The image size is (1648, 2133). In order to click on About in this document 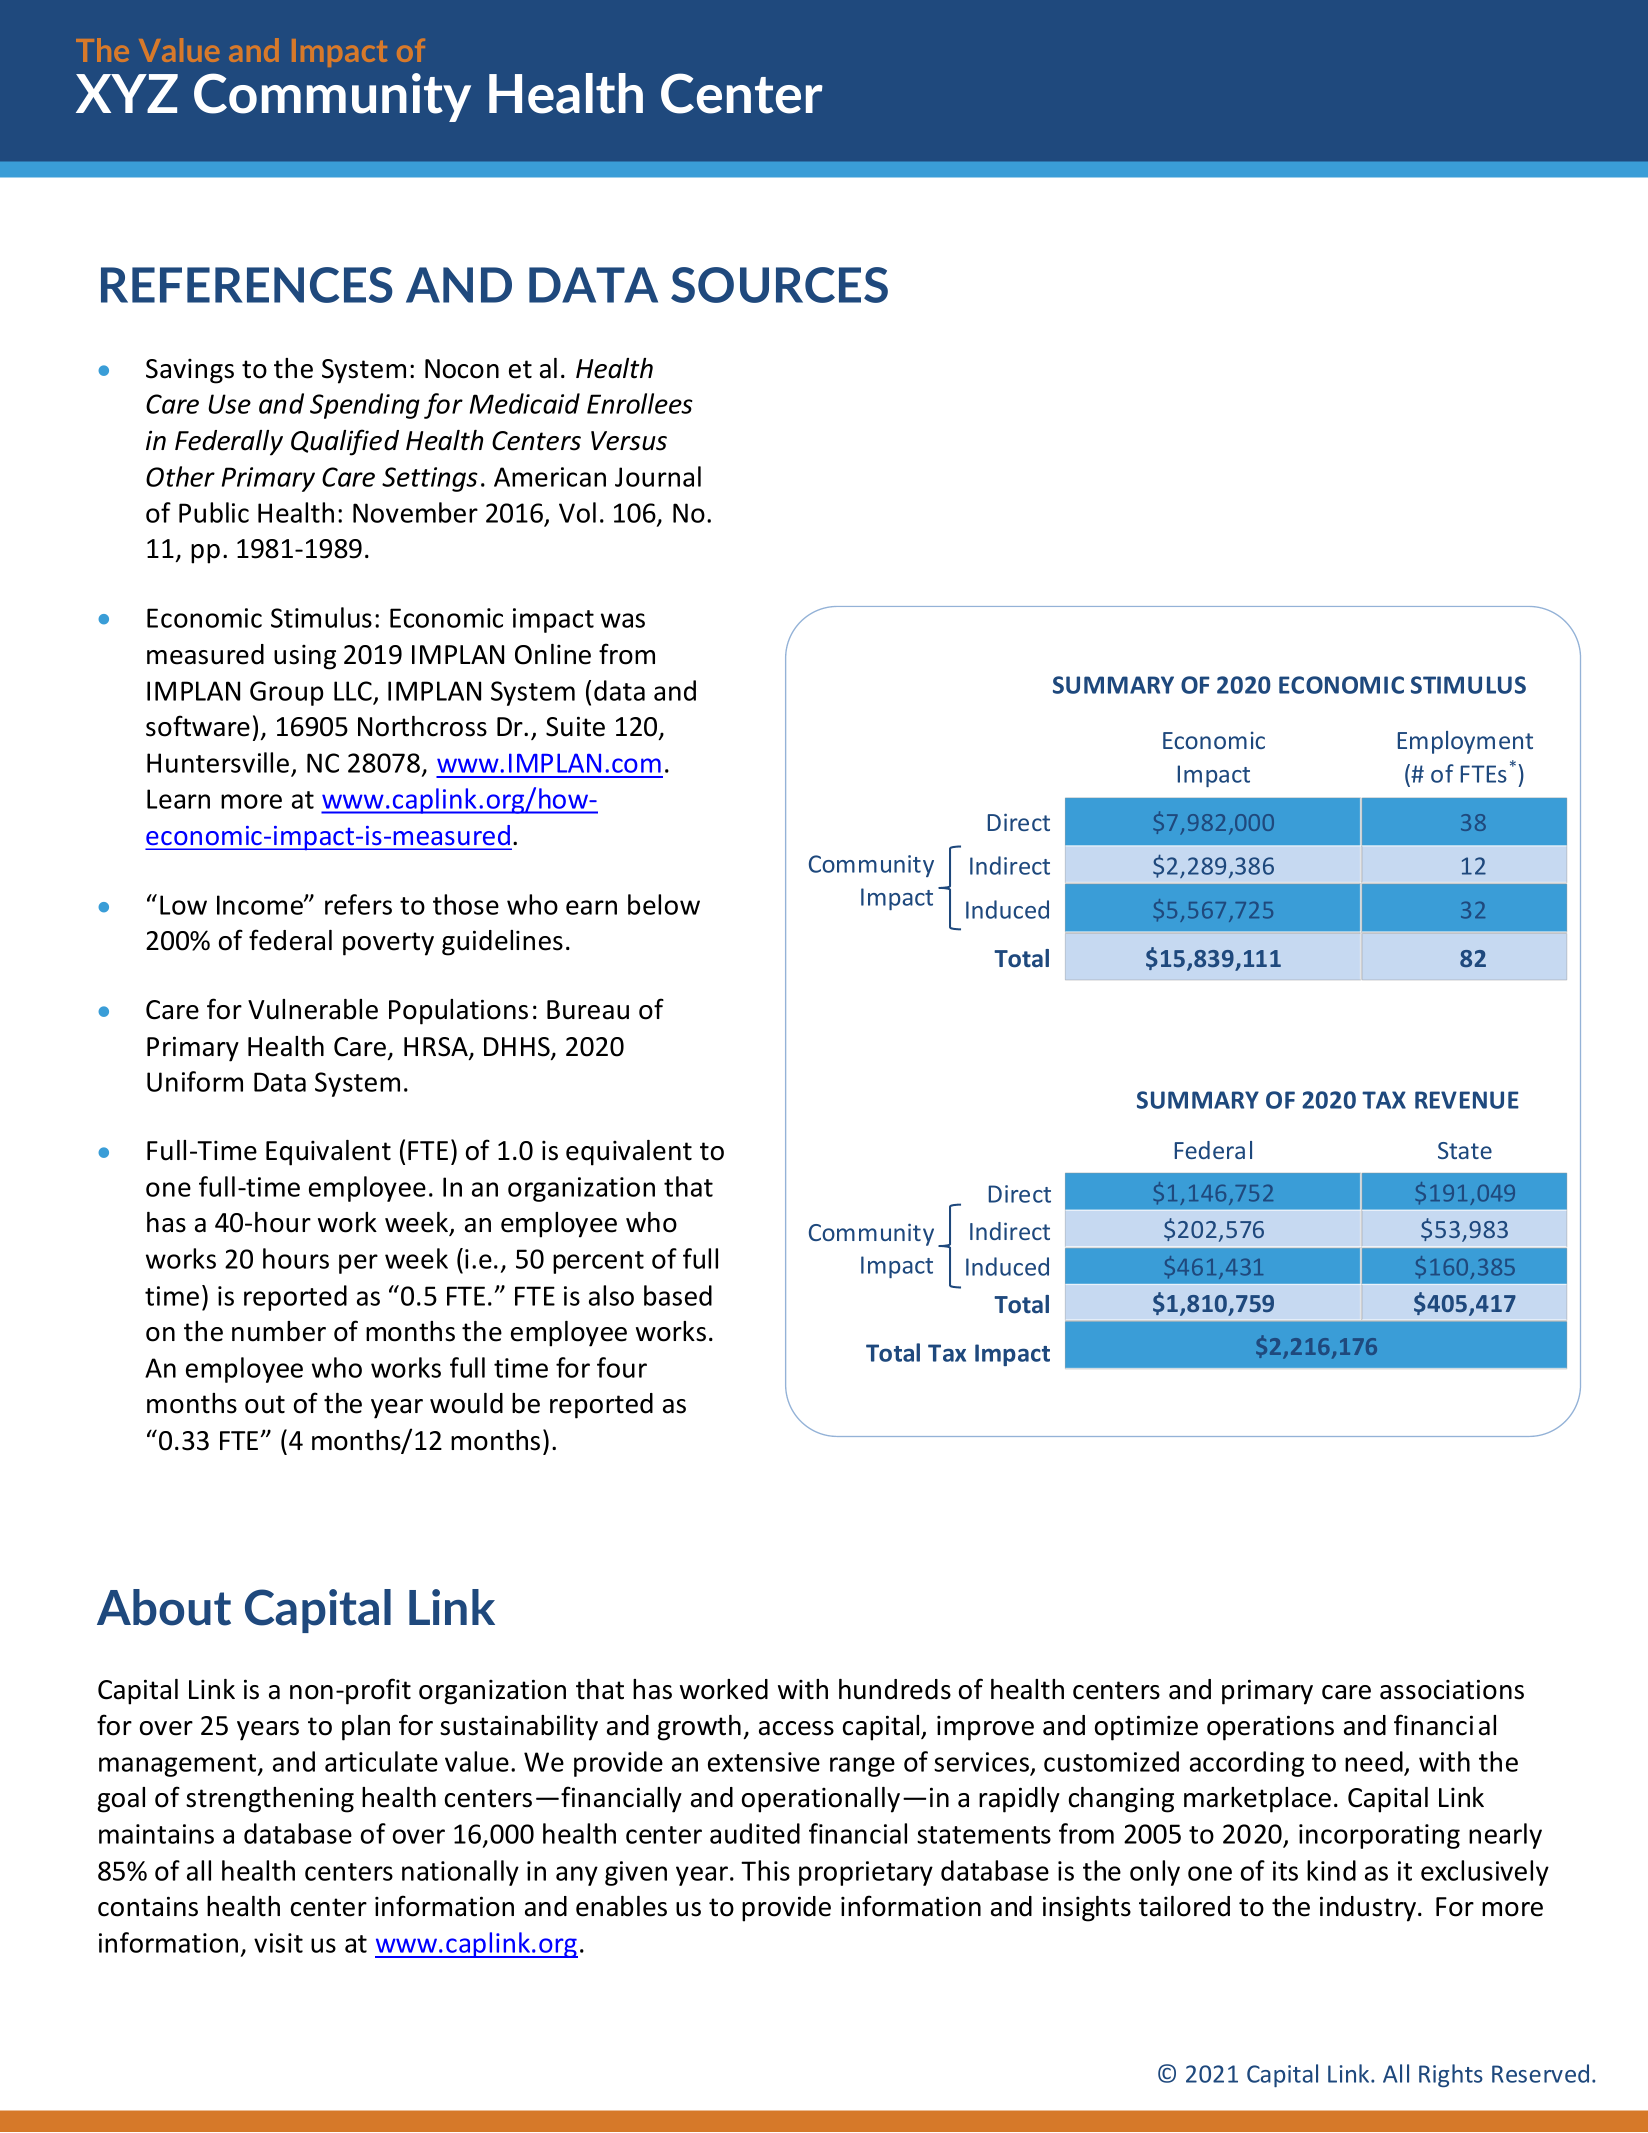, I will do `click(164, 1607)`.
